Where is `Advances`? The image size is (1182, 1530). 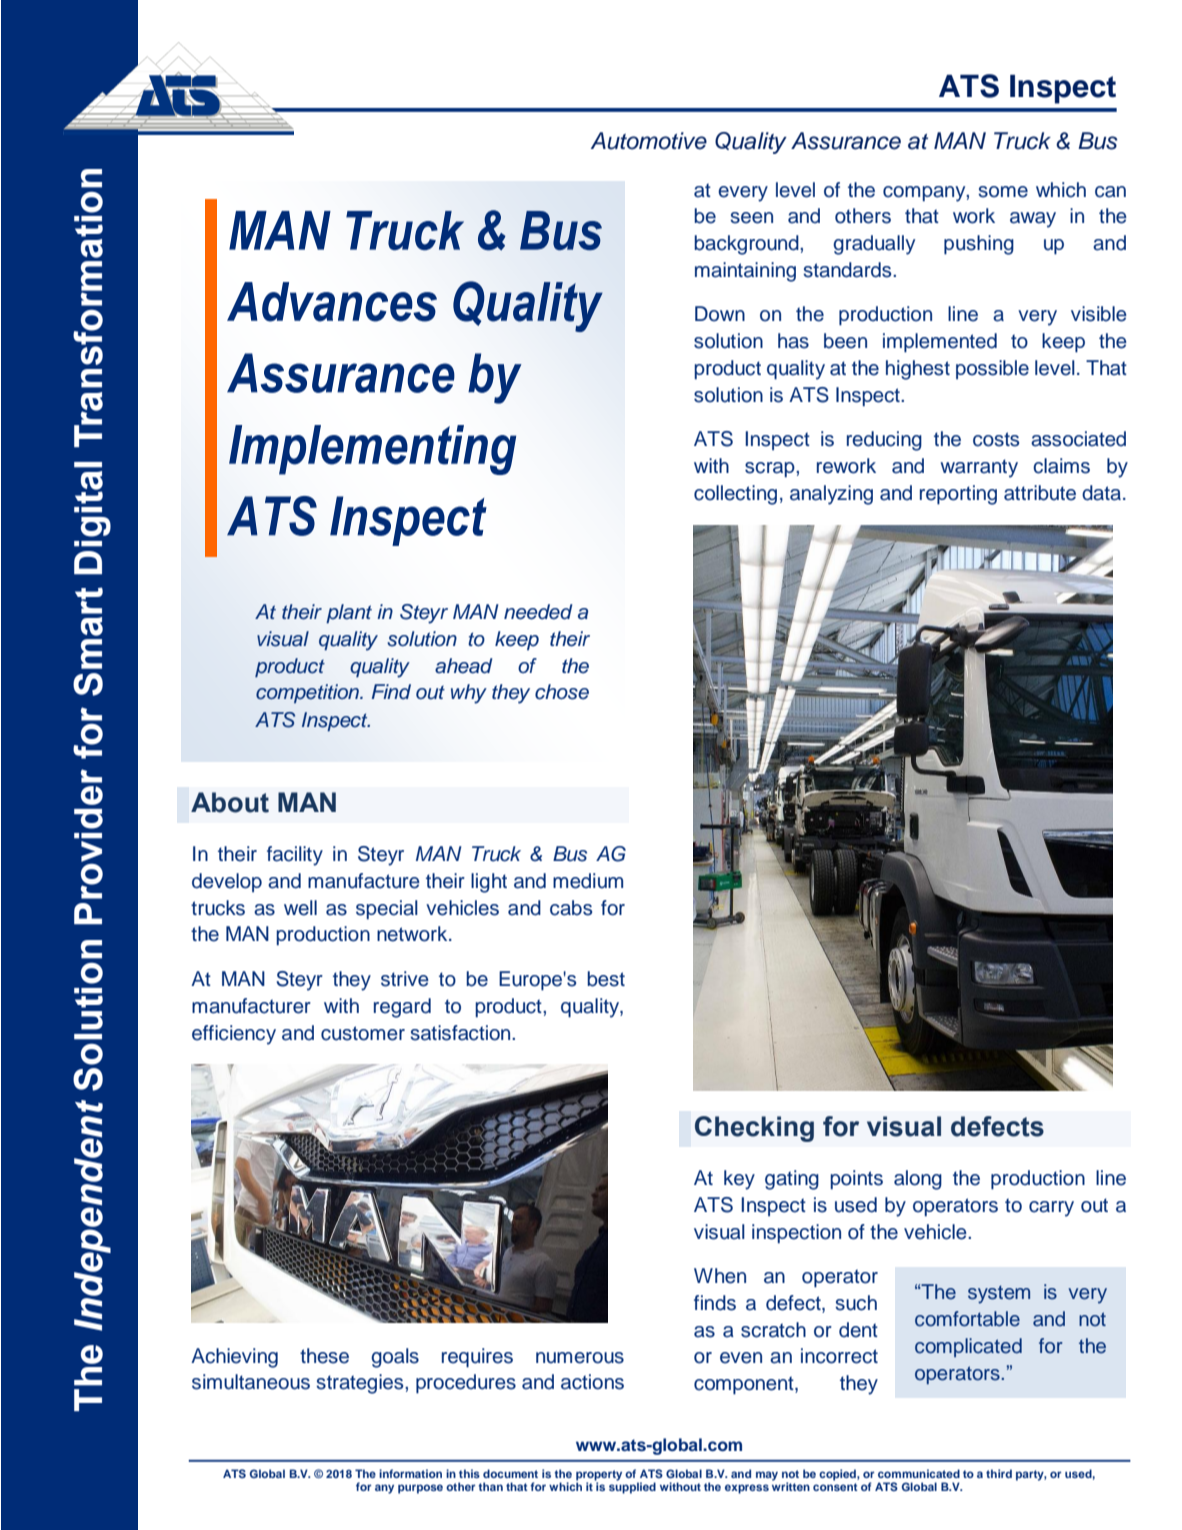 Advances is located at coordinates (332, 302).
